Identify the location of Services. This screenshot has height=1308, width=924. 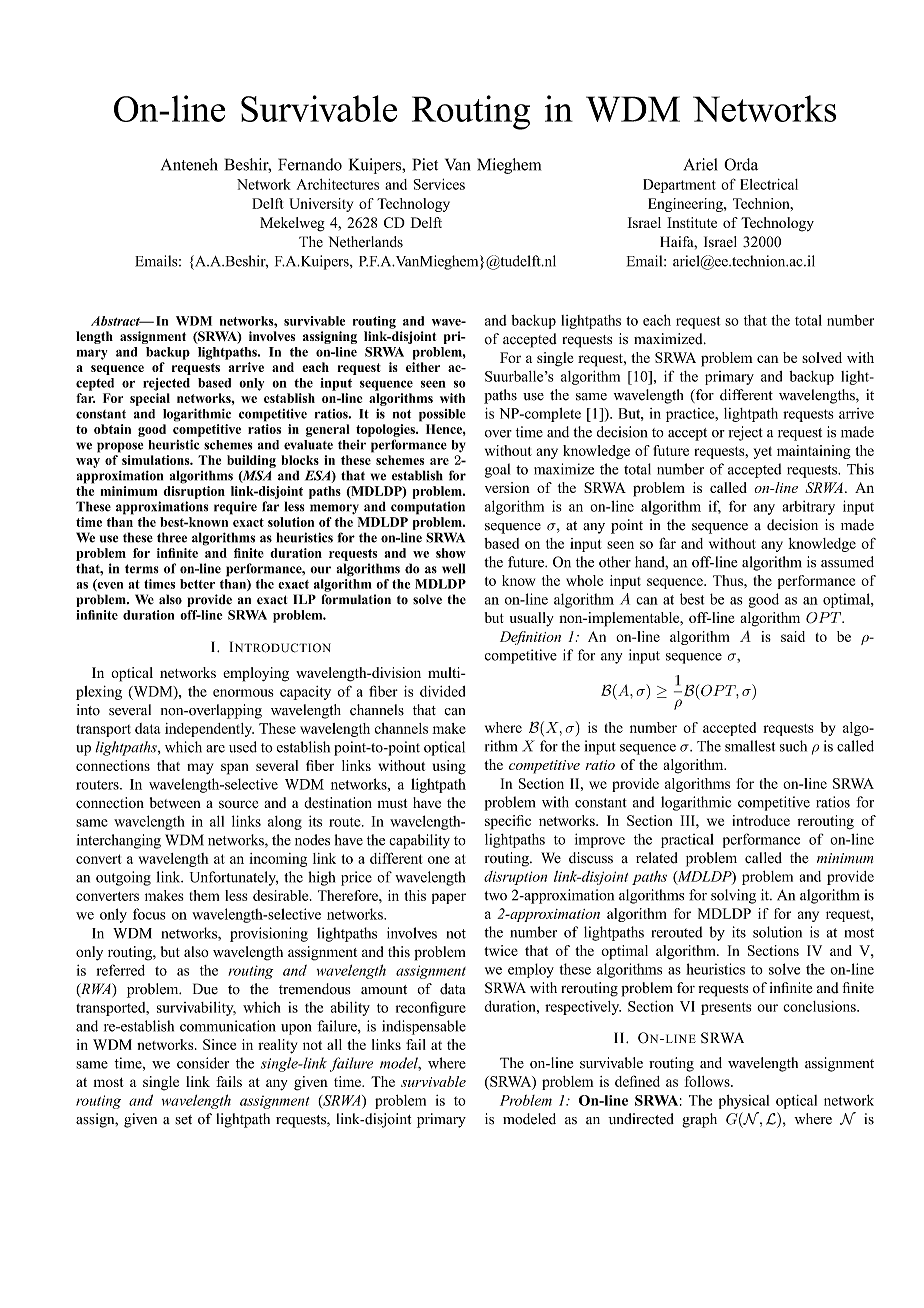
(439, 184).
